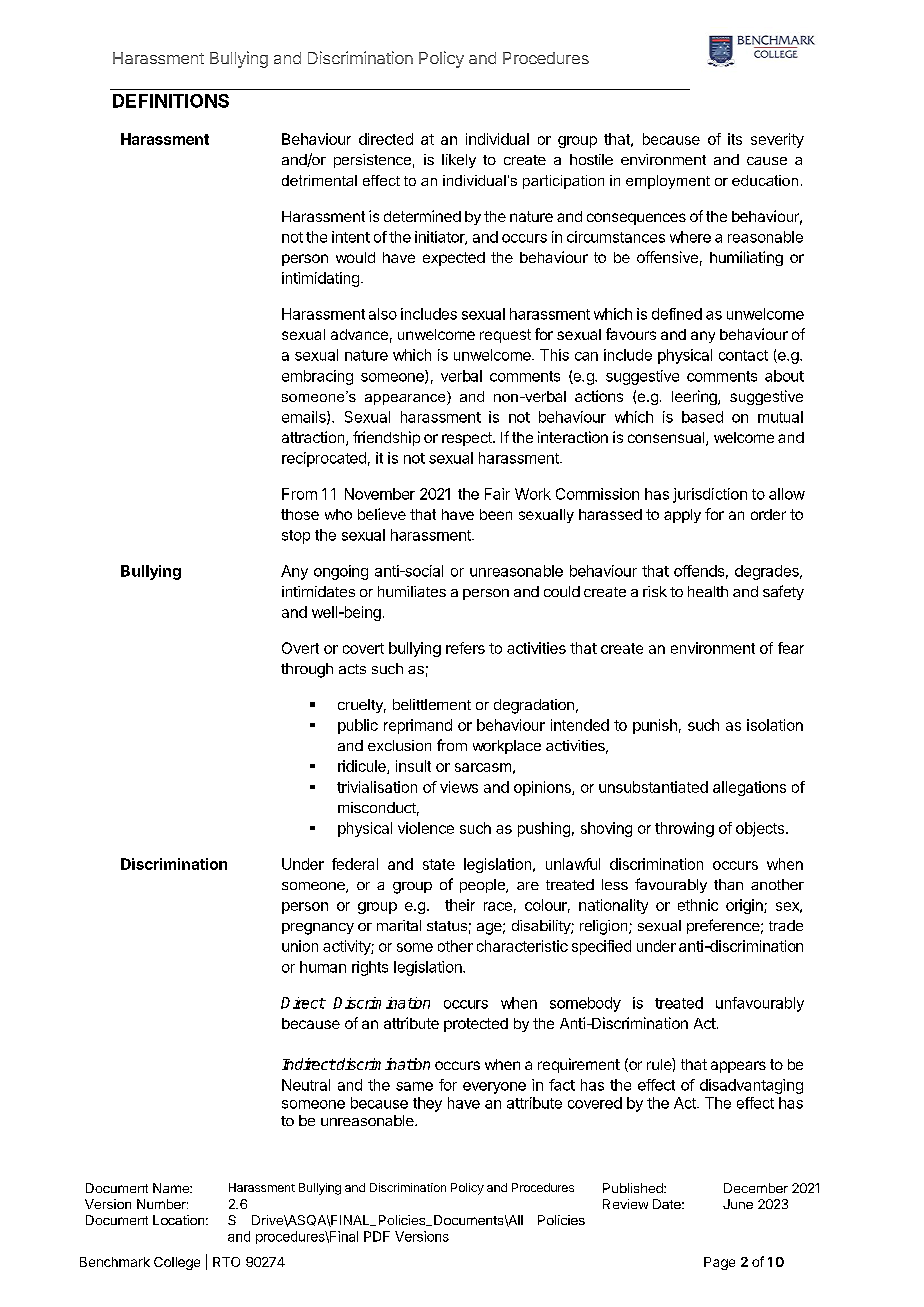 Image resolution: width=924 pixels, height=1307 pixels. What do you see at coordinates (300, 946) in the screenshot?
I see `union` at bounding box center [300, 946].
